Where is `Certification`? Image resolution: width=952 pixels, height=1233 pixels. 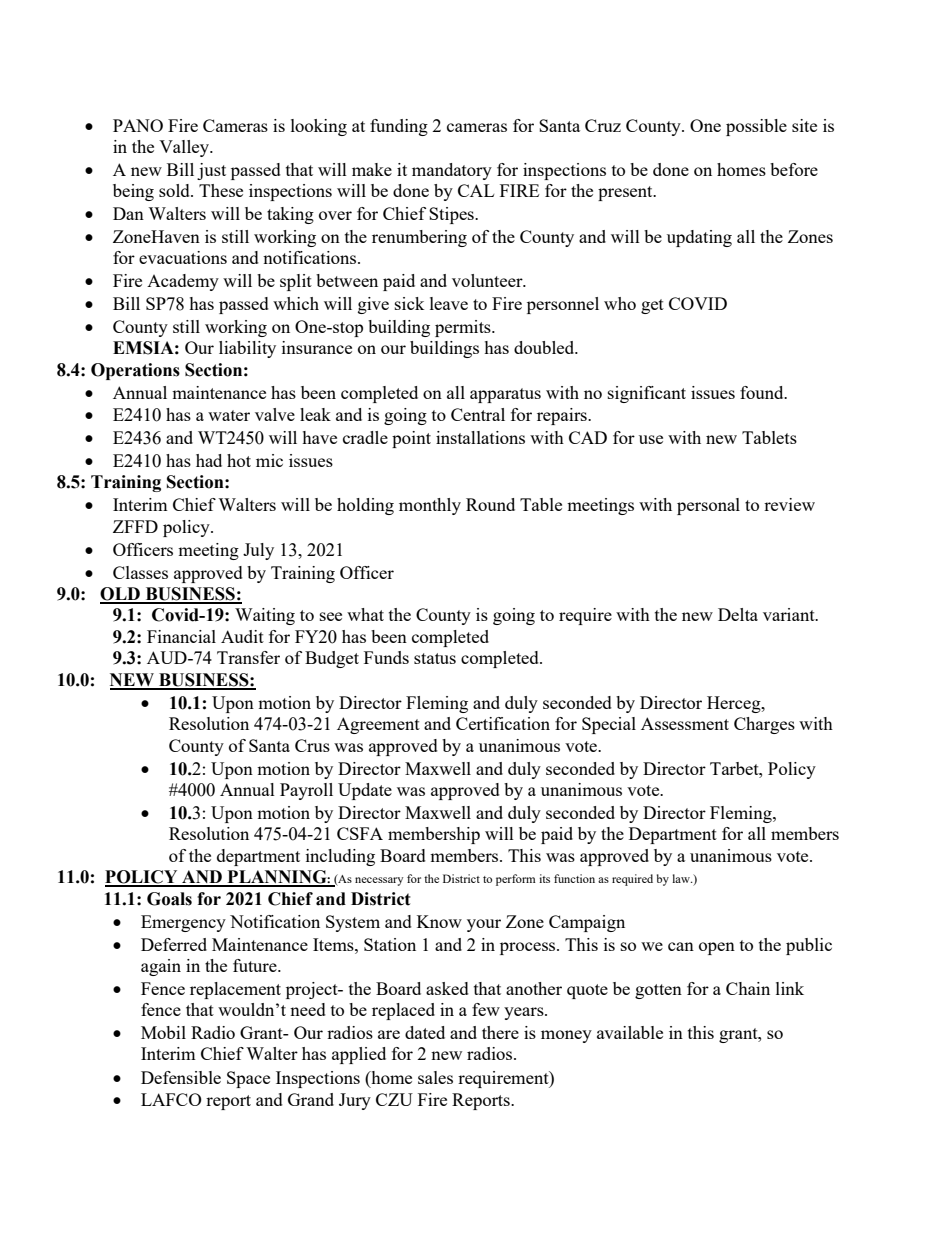
Certification is located at coordinates (503, 723).
